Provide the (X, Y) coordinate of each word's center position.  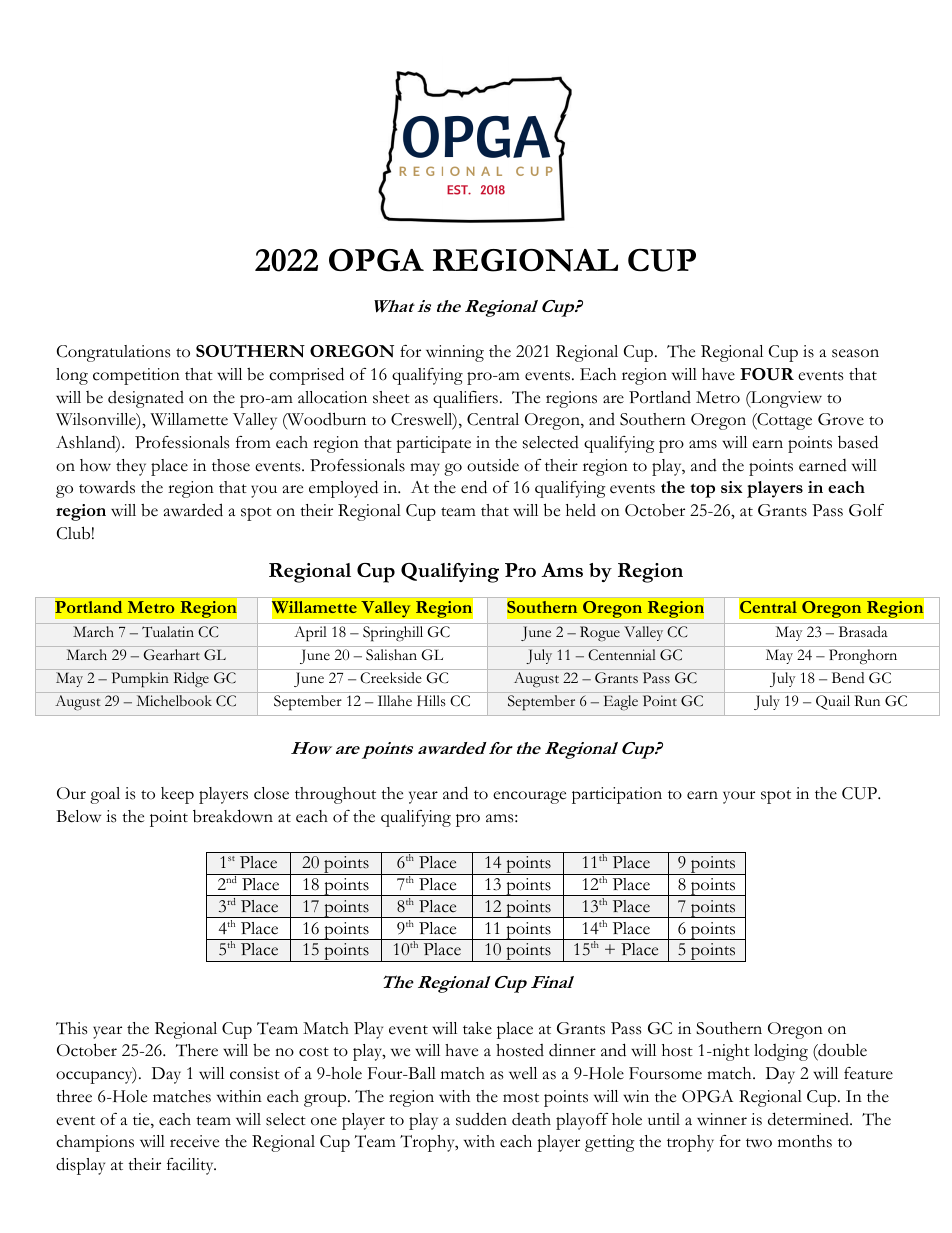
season (855, 353)
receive (194, 1141)
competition (136, 376)
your (739, 797)
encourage (529, 797)
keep (177, 795)
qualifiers (465, 399)
